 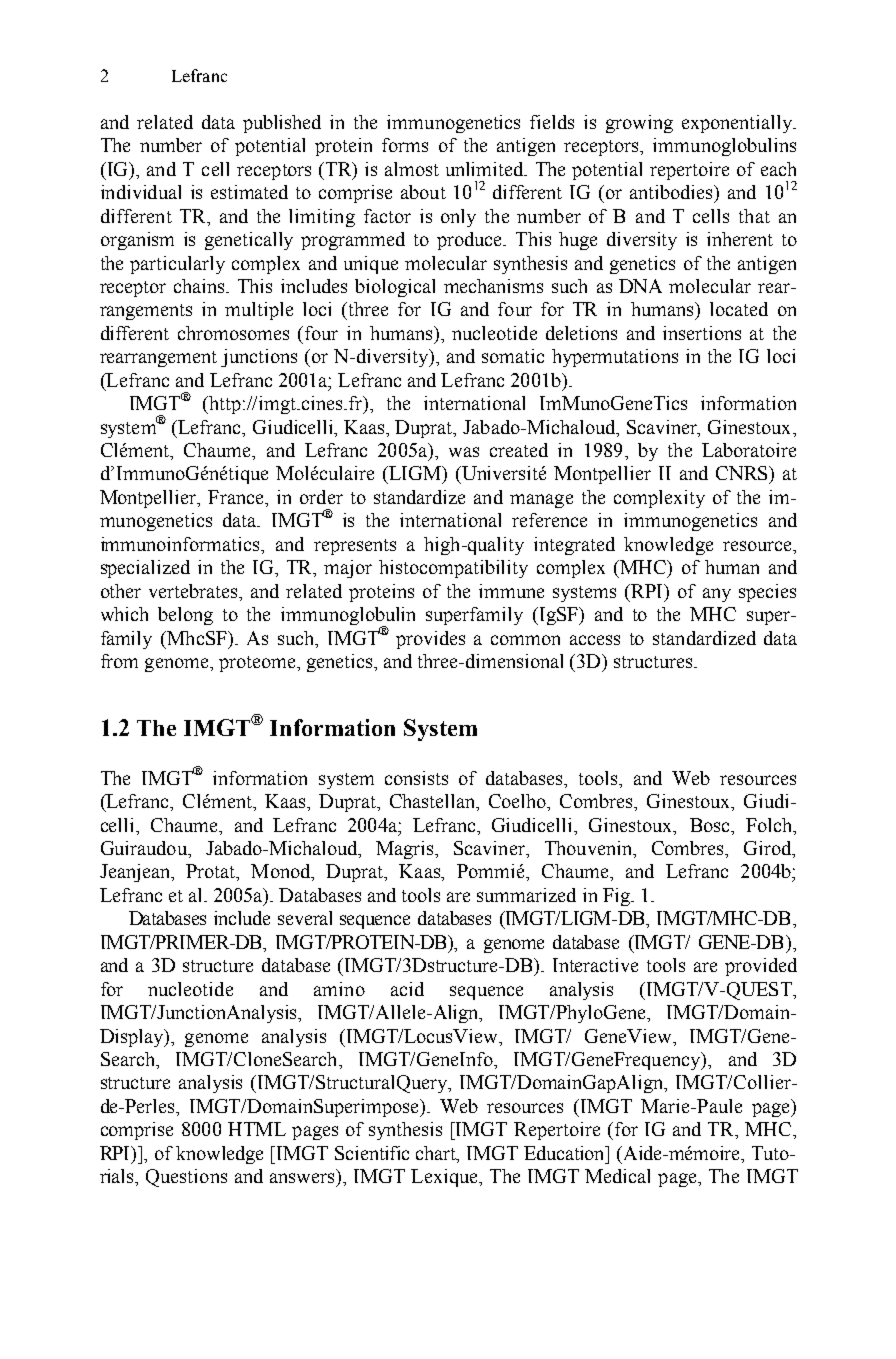 What do you see at coordinates (711, 825) in the screenshot?
I see `Bosc` at bounding box center [711, 825].
